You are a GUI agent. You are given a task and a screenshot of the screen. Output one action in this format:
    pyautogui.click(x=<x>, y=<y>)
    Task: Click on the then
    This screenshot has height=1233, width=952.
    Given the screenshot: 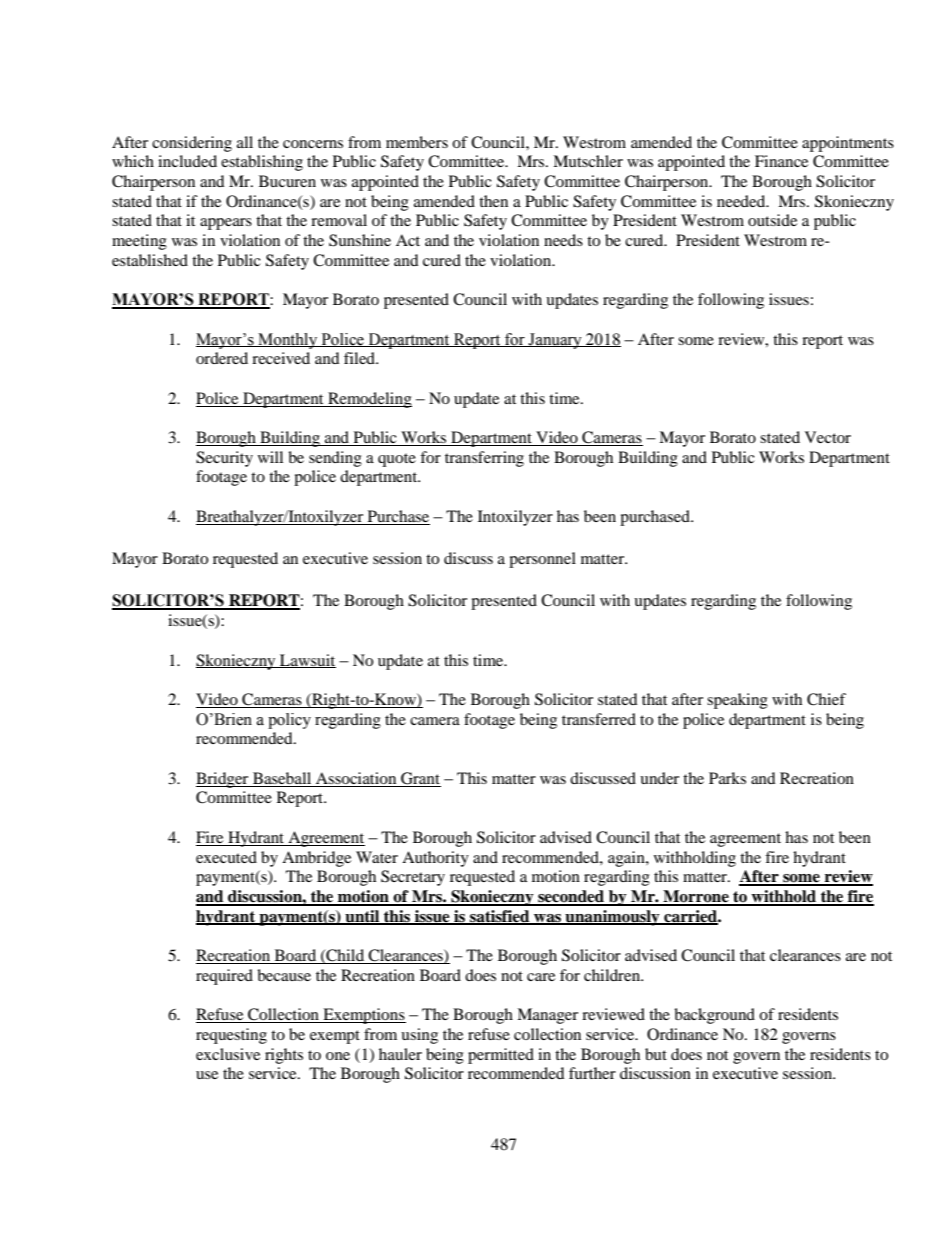 What is the action you would take?
    pyautogui.click(x=493, y=201)
